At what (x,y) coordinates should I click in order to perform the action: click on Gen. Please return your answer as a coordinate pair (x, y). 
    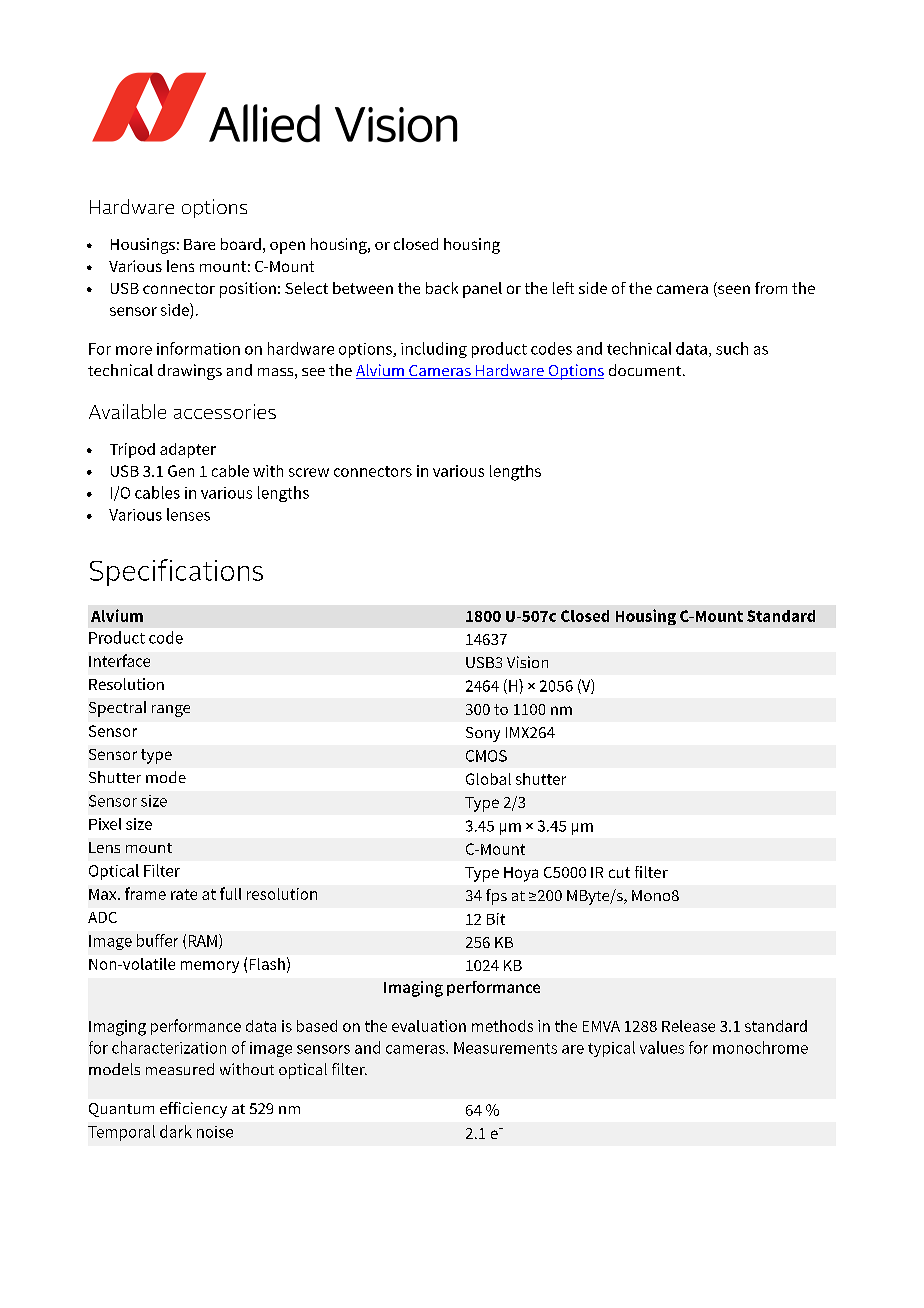
    Looking at the image, I should click on (181, 471).
